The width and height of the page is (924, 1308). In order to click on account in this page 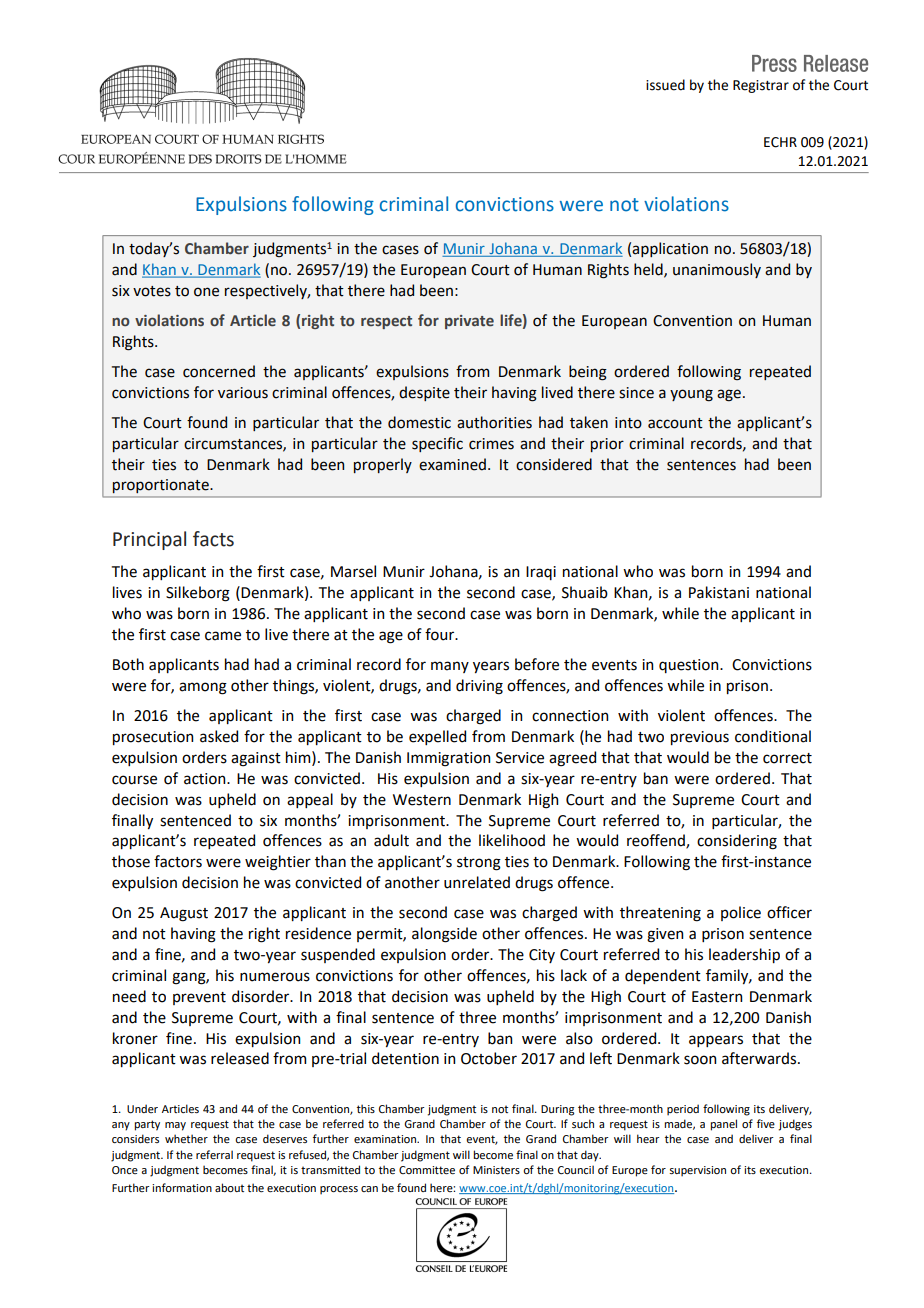, I will do `click(675, 423)`.
